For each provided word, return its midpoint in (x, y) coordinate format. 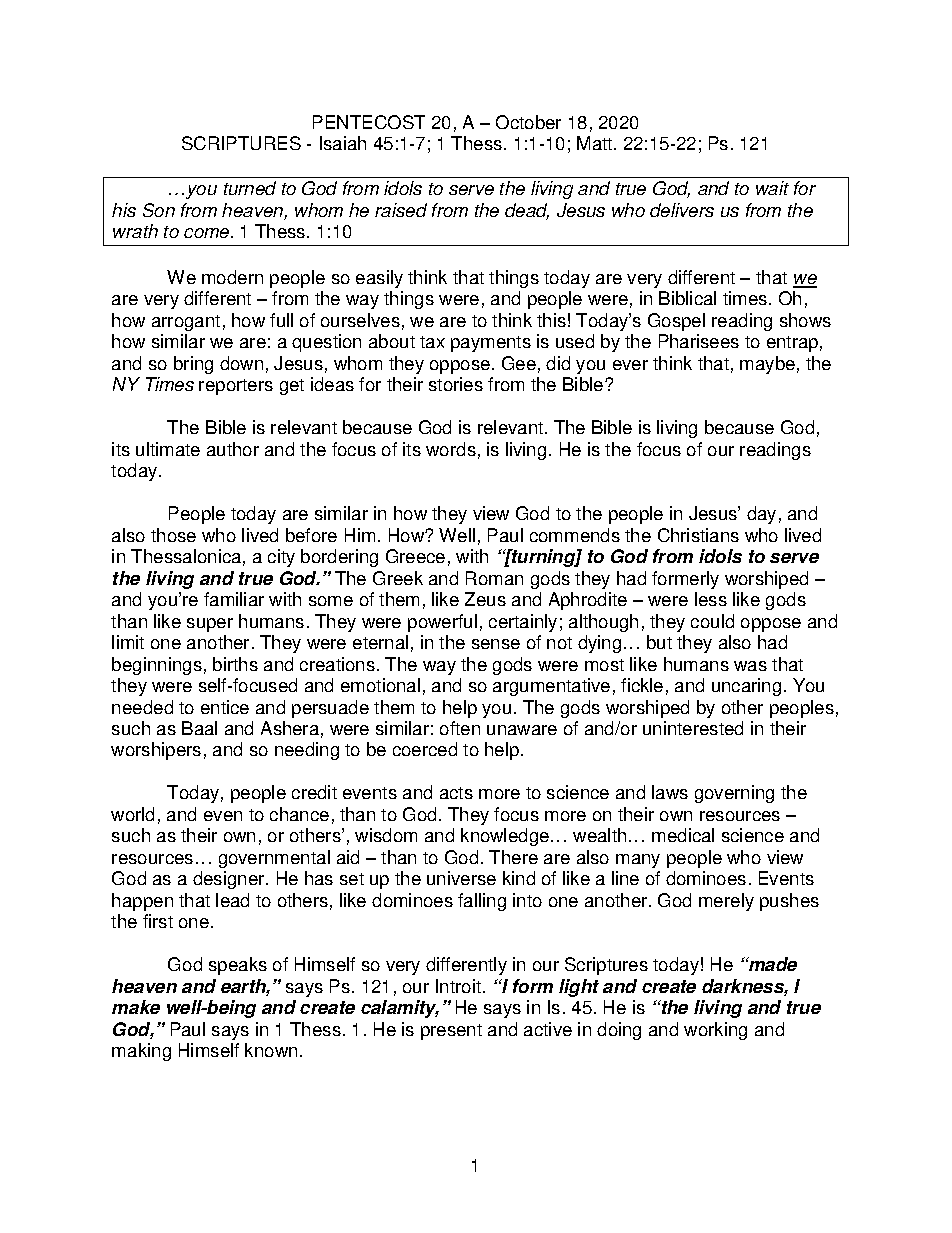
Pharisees (699, 341)
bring (193, 365)
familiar (234, 599)
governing (734, 794)
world (132, 814)
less (711, 599)
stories (456, 384)
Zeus (485, 599)
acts (456, 793)
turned (250, 188)
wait (772, 188)
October (528, 122)
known (271, 1050)
